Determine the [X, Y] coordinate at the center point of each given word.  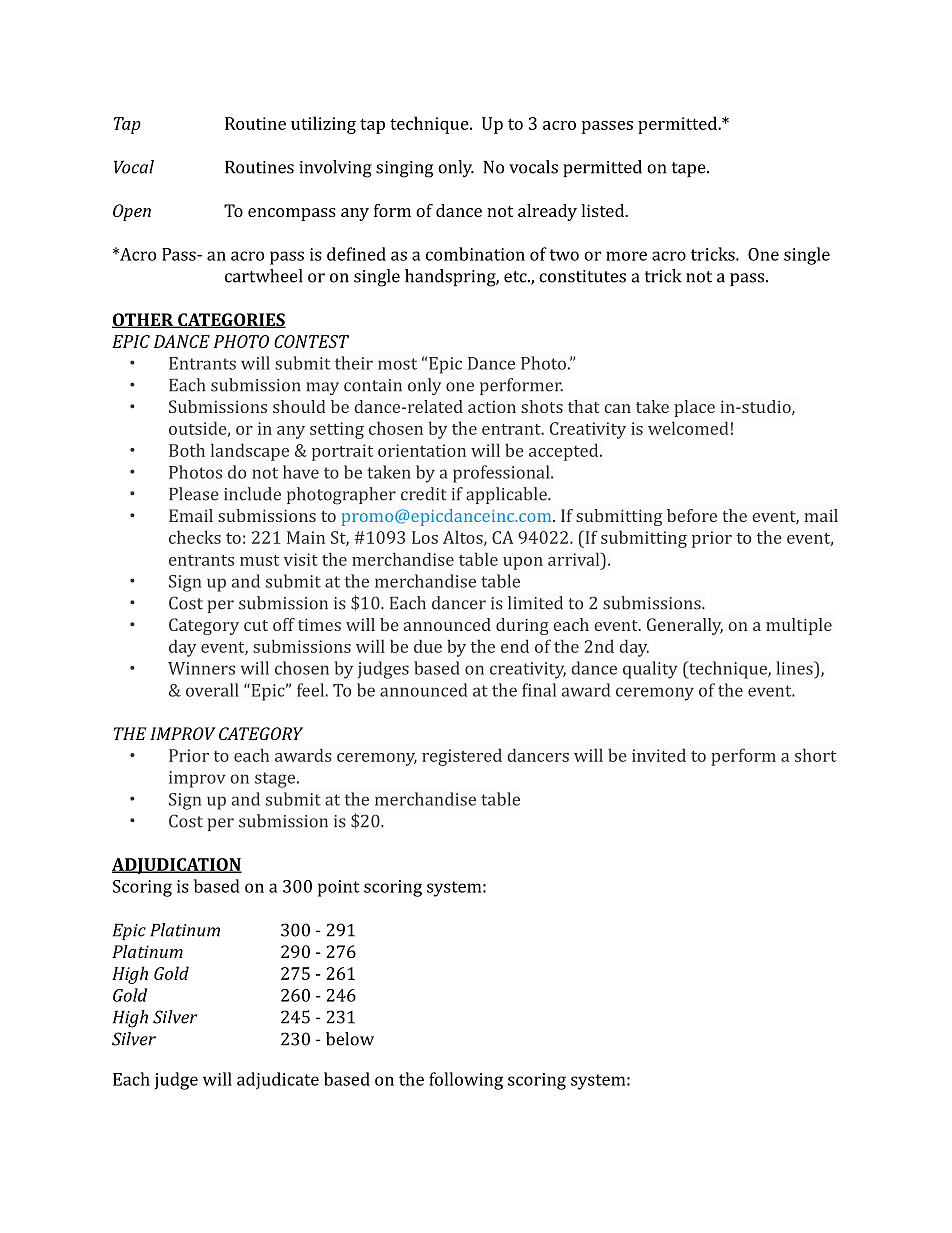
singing [404, 169]
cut [256, 625]
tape [690, 169]
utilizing [323, 125]
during [522, 626]
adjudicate [278, 1081]
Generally [685, 626]
